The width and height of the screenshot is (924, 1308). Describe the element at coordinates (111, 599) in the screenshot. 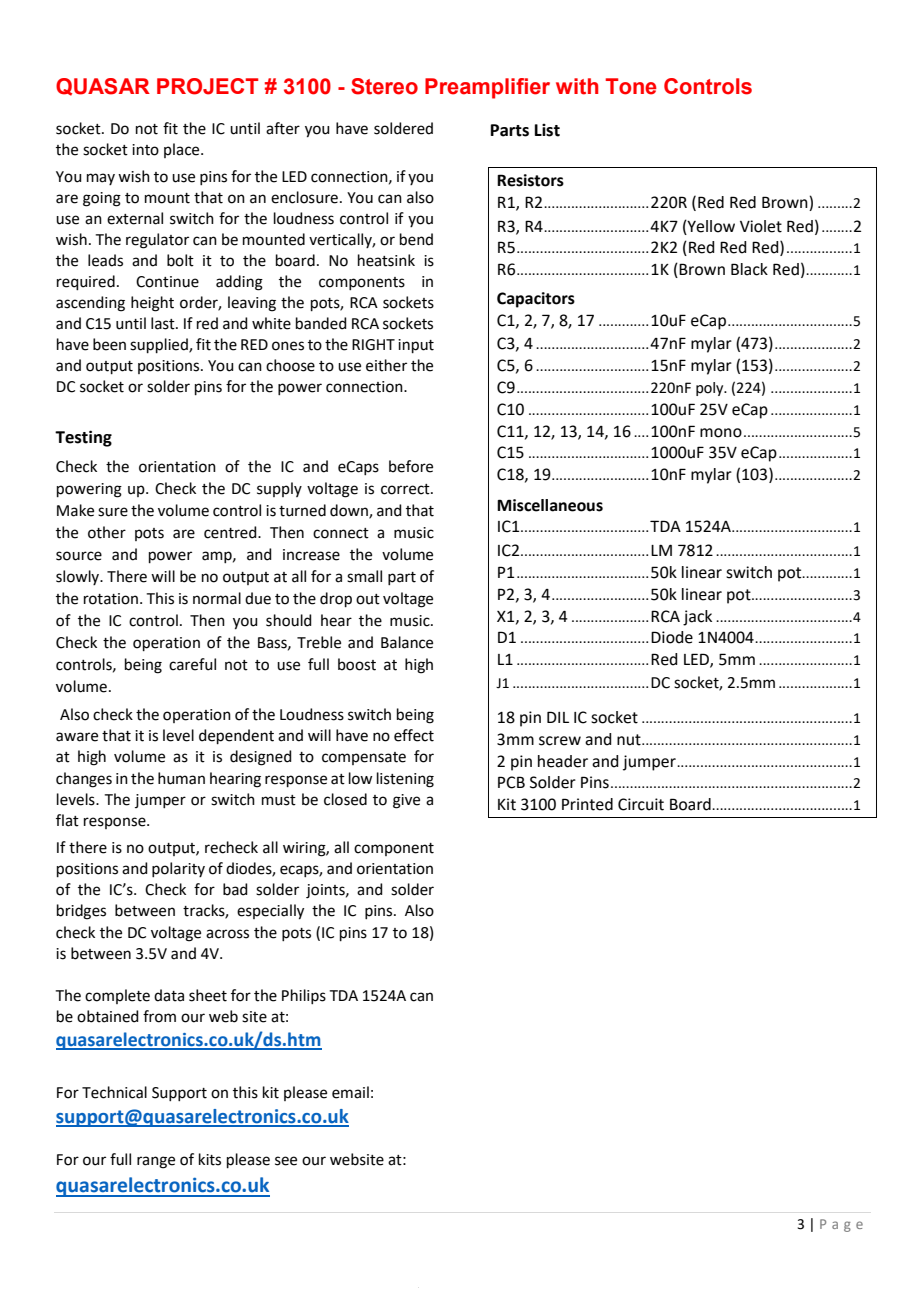

I see `rotation` at that location.
